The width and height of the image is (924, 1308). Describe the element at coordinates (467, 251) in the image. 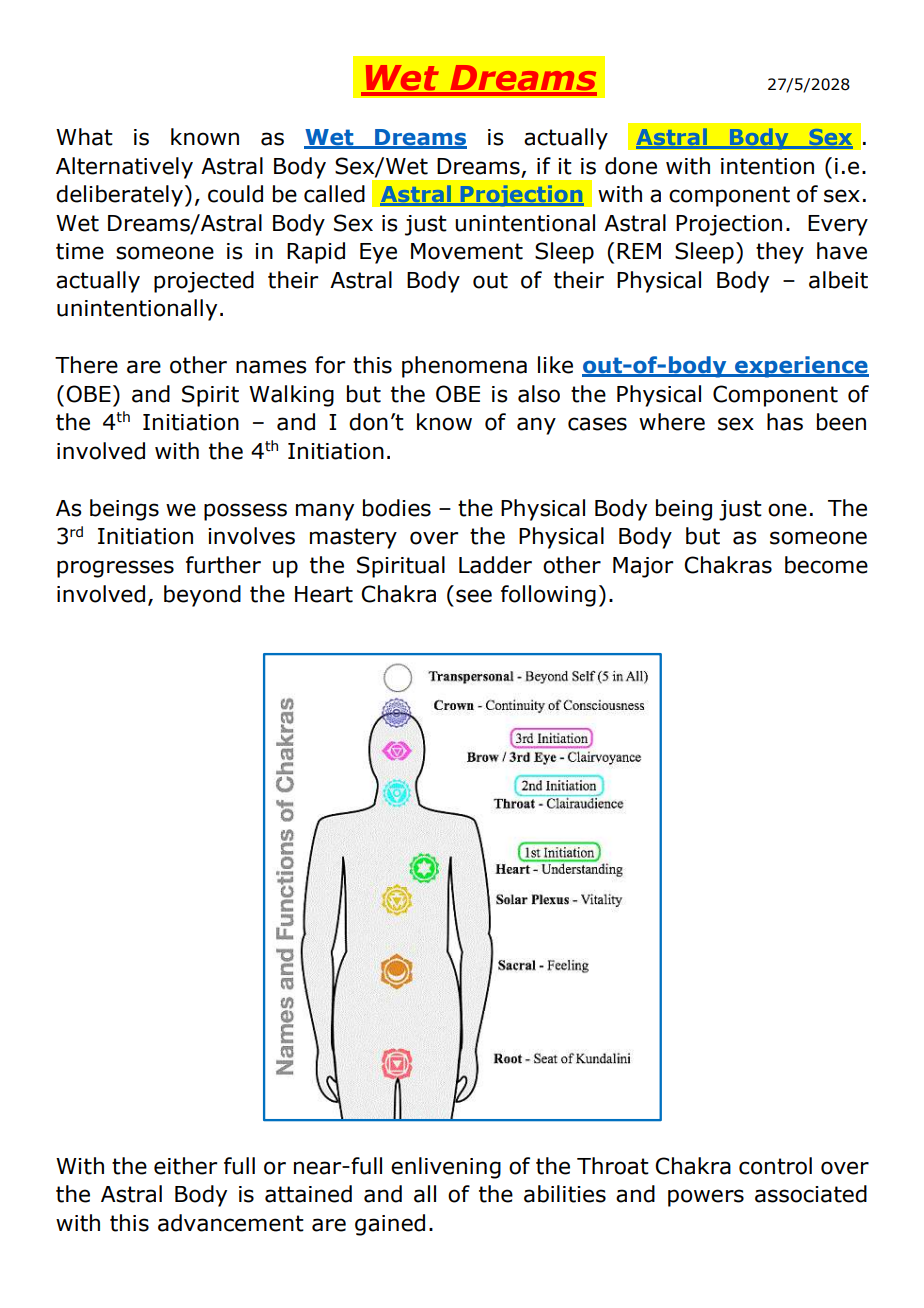

I see `Movement` at that location.
